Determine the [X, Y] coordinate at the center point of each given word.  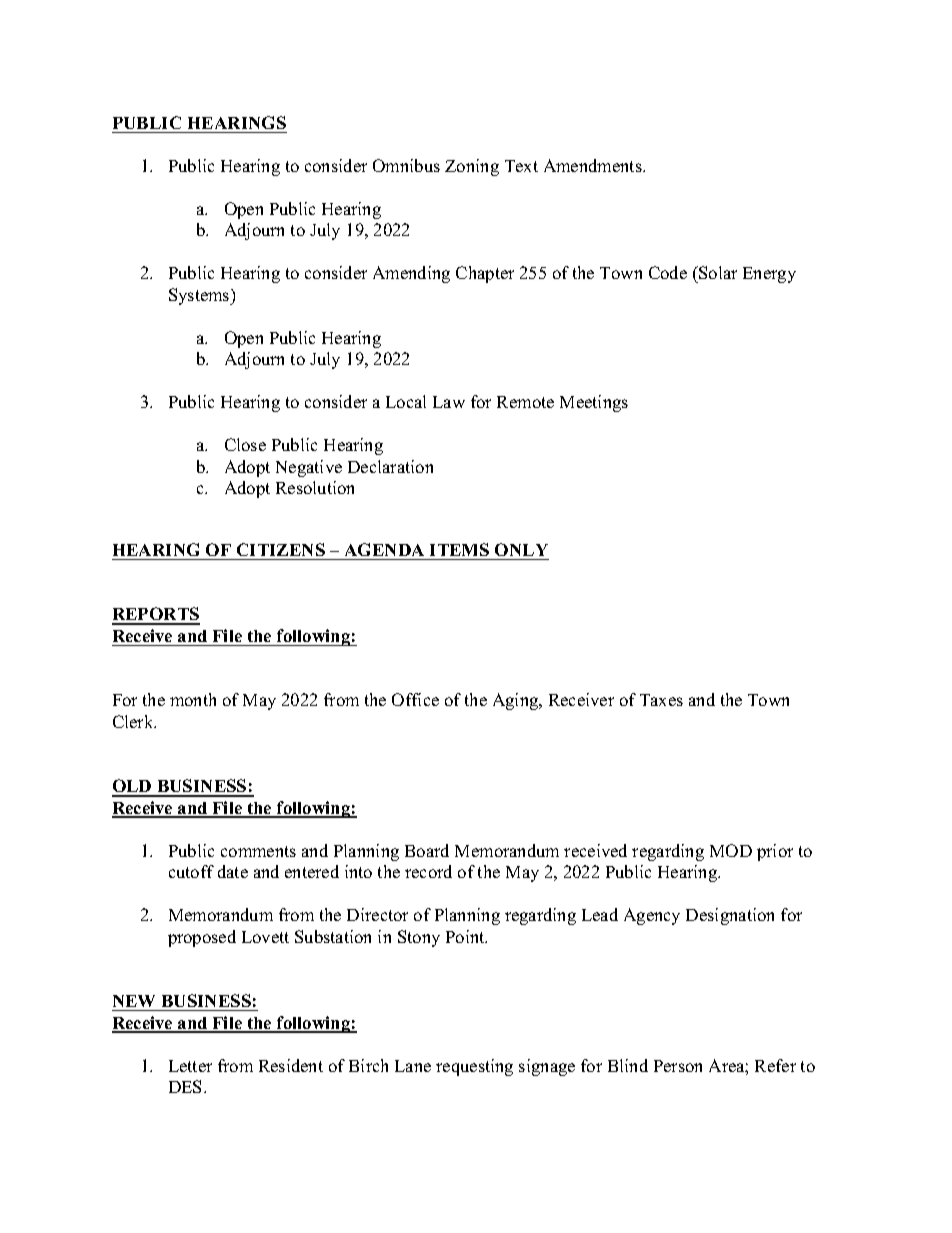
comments [258, 851]
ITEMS [459, 549]
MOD [731, 850]
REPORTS [156, 615]
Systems [200, 296]
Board [427, 850]
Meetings [594, 403]
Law [449, 402]
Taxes [661, 700]
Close [245, 444]
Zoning [472, 167]
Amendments [594, 165]
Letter [190, 1066]
